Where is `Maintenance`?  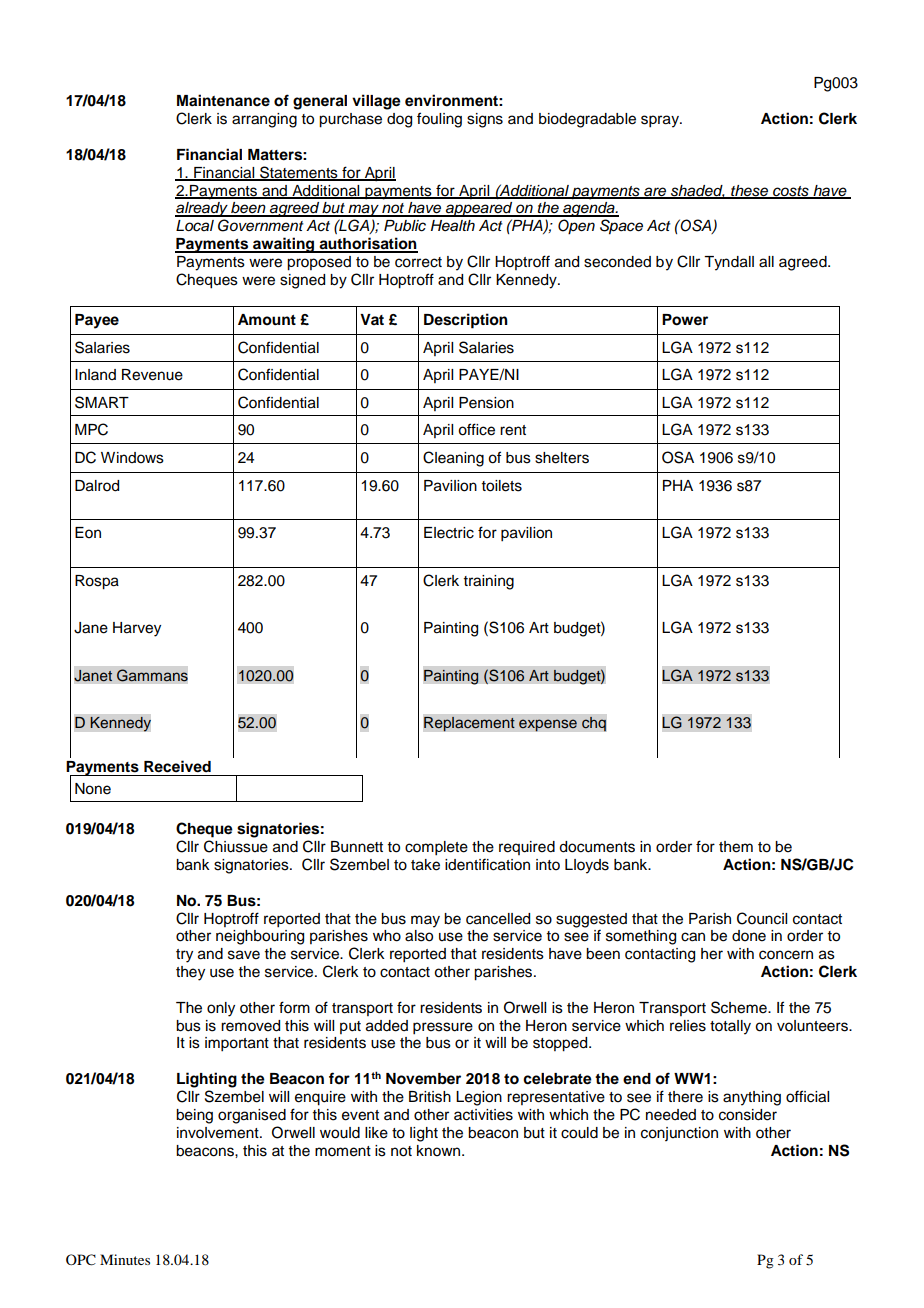
Maintenance is located at coordinates (223, 100).
